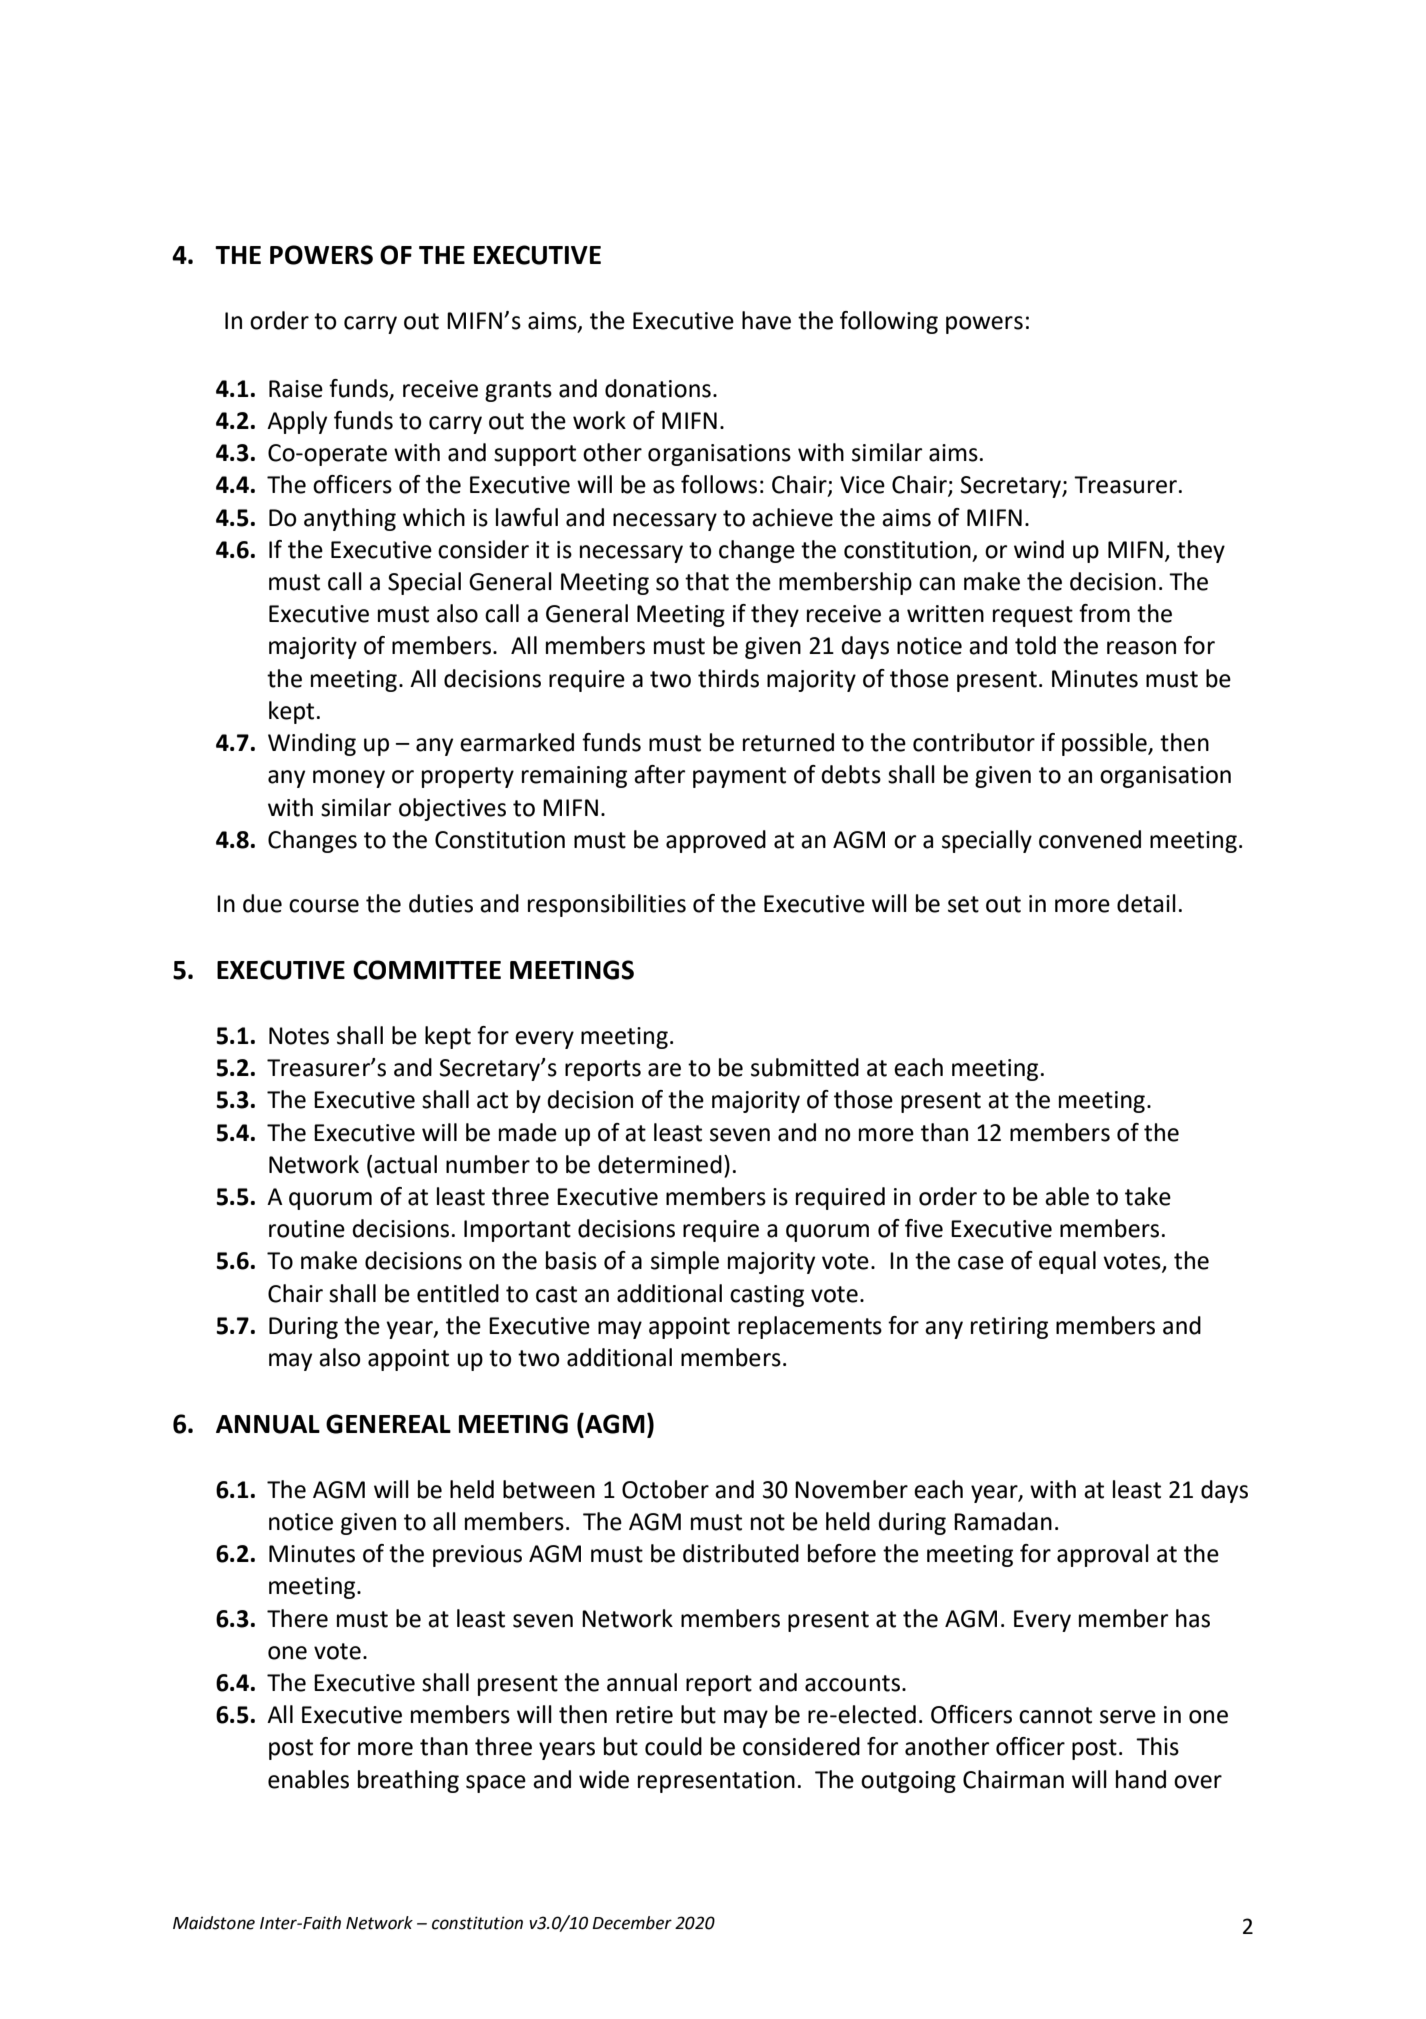 Image resolution: width=1426 pixels, height=2019 pixels. What do you see at coordinates (728, 678) in the image?
I see `thirds` at bounding box center [728, 678].
